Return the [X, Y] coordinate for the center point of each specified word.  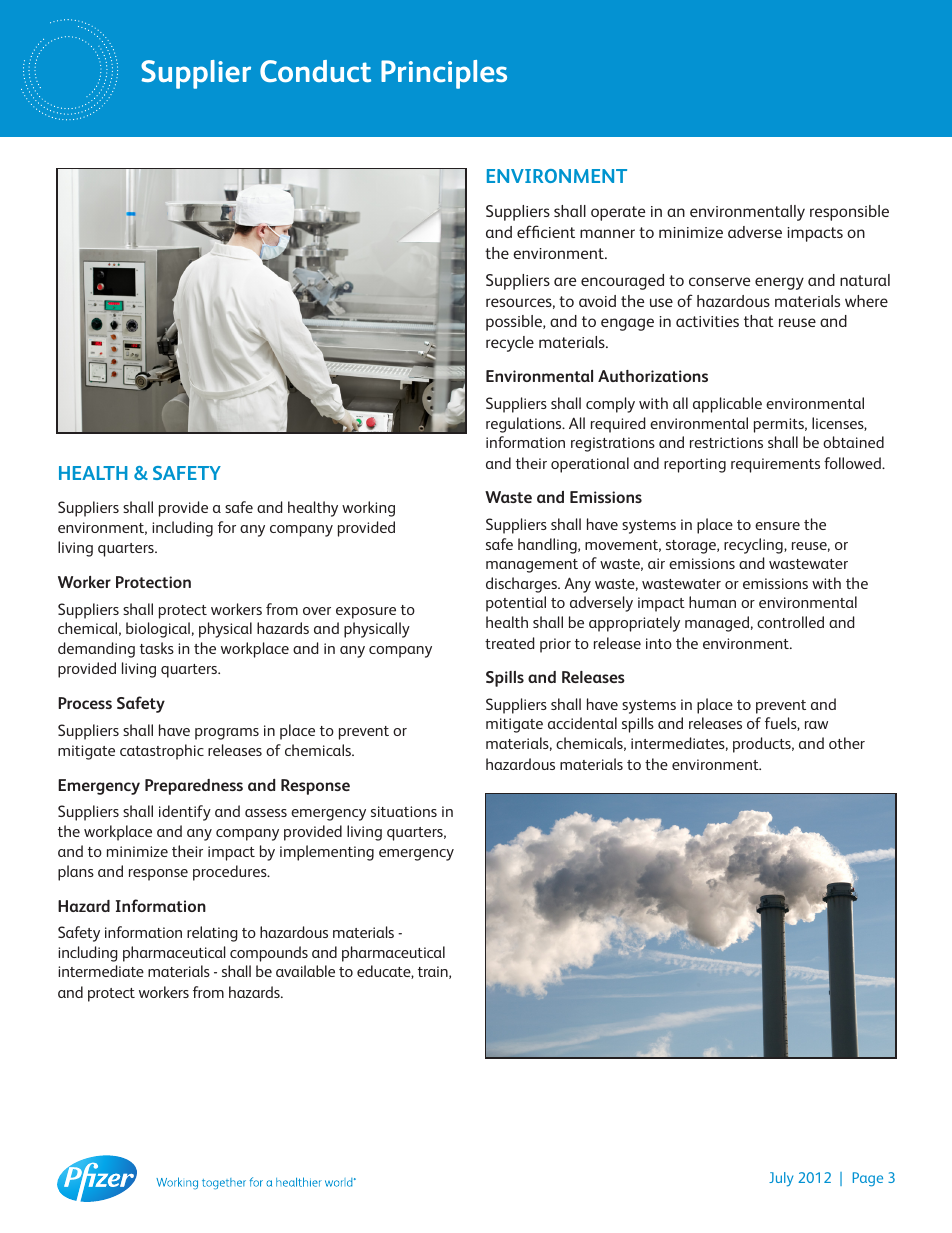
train [434, 972]
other [847, 743]
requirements [775, 465]
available [305, 971]
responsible [849, 213]
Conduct [315, 71]
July [781, 1179]
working [368, 509]
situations [404, 811]
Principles [444, 74]
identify [185, 813]
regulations [525, 425]
